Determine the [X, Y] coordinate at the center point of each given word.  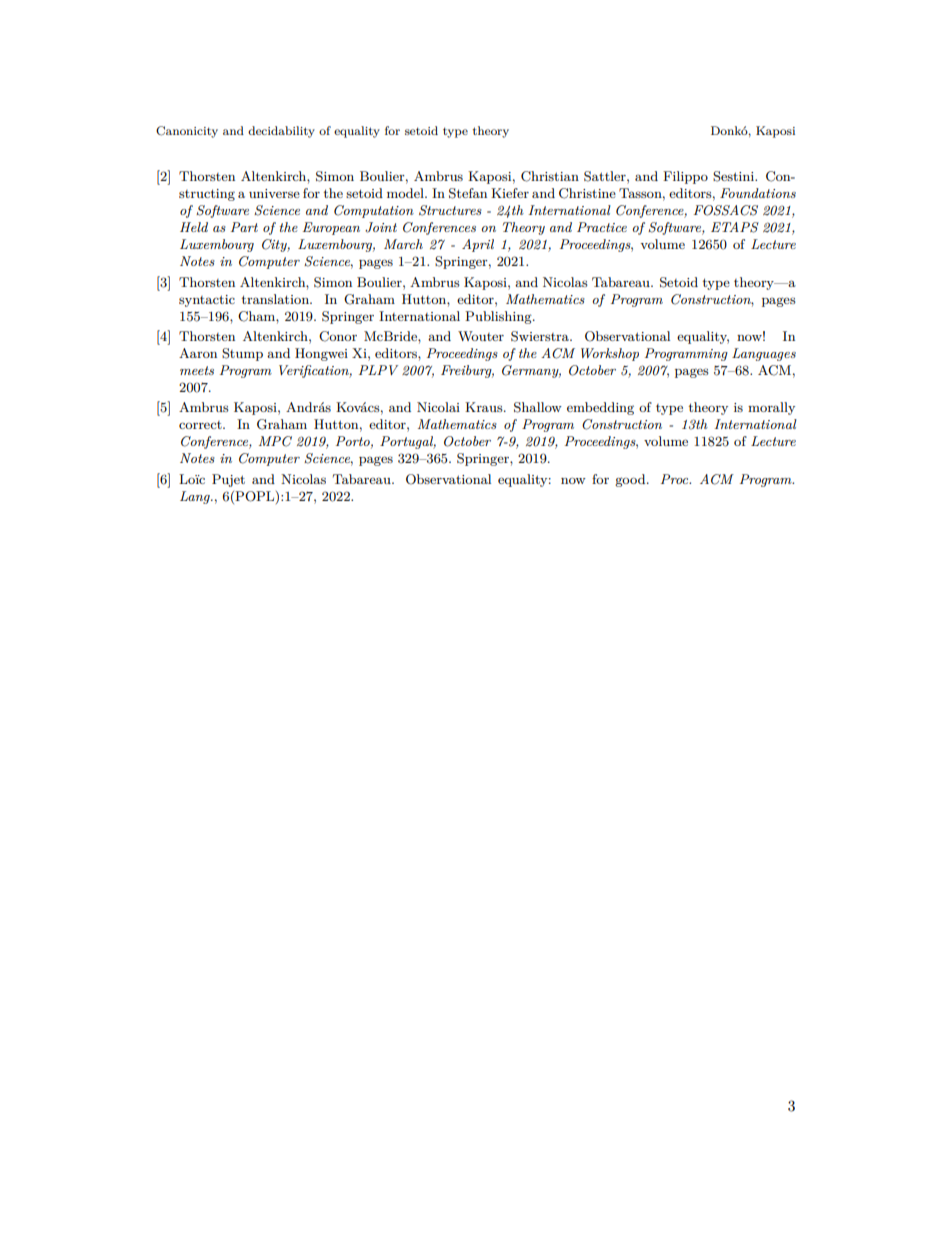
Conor [338, 336]
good [631, 480]
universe [274, 193]
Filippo [685, 177]
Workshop [610, 354]
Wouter [481, 336]
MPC [275, 441]
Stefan [468, 193]
